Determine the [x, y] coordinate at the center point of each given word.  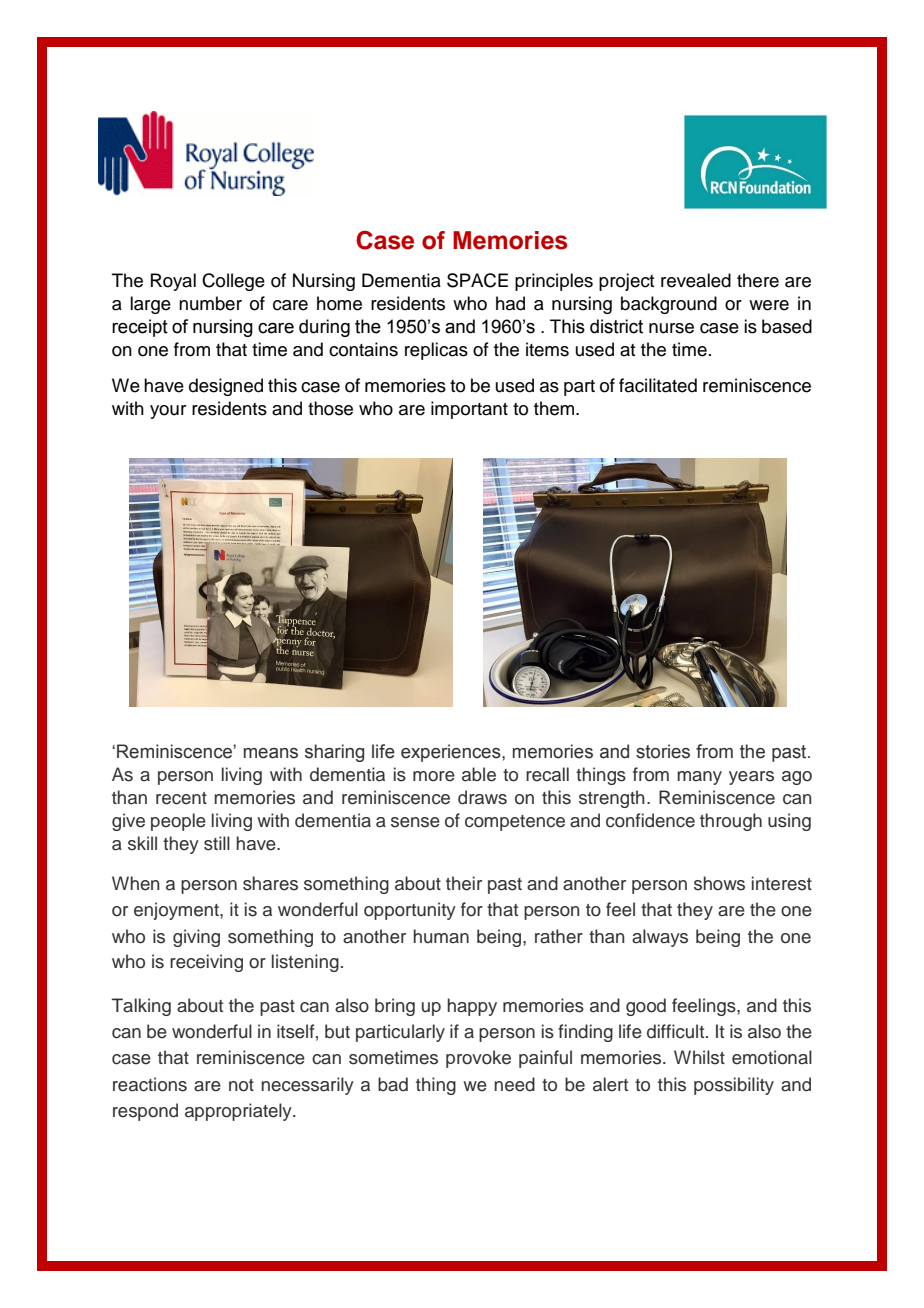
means [271, 753]
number [210, 303]
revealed [696, 280]
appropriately [239, 1112]
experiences [452, 753]
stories [663, 751]
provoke [478, 1059]
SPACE [477, 280]
